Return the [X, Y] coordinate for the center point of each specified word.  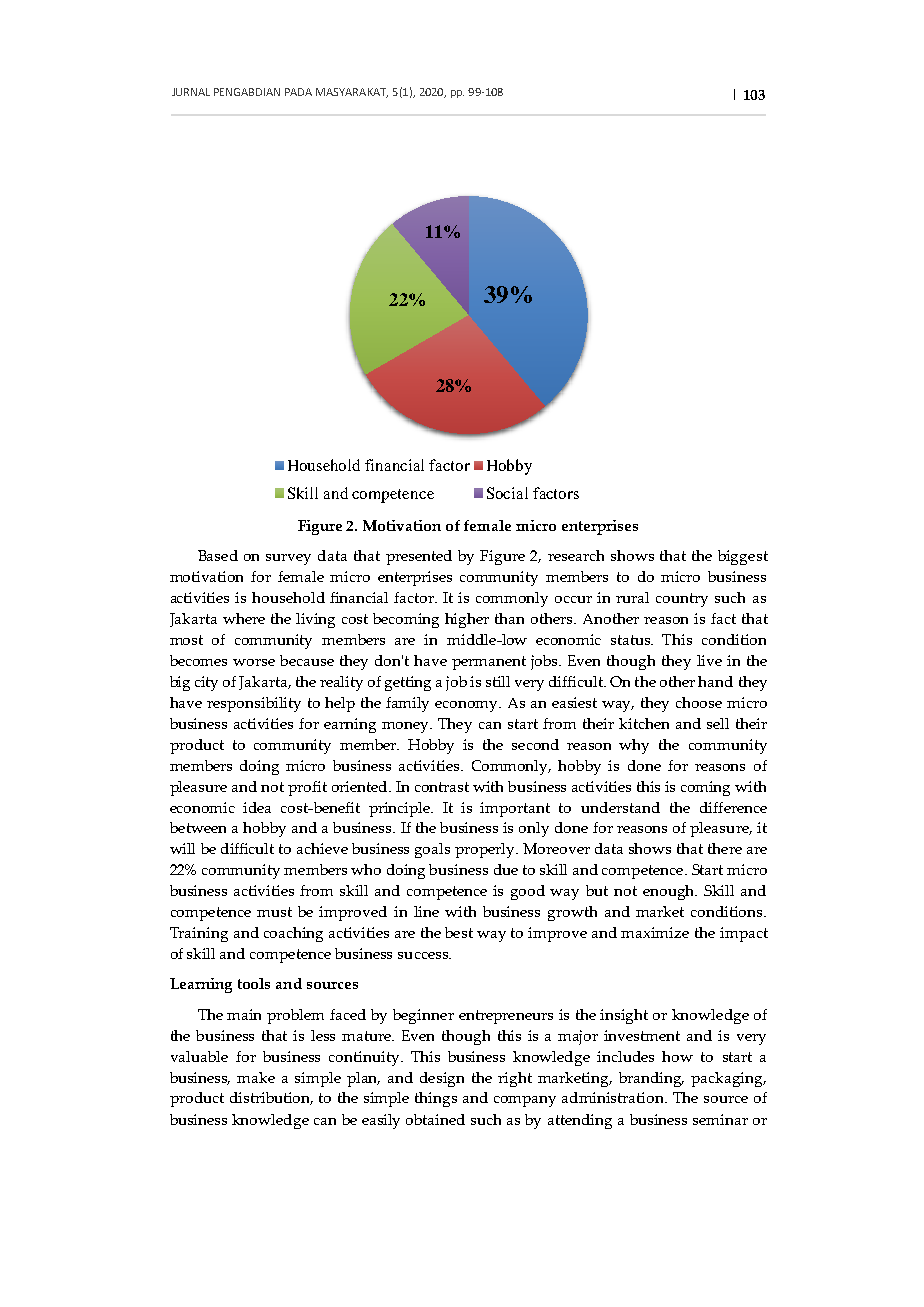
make [256, 1077]
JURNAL [191, 92]
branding [651, 1079]
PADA [298, 92]
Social [507, 493]
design [442, 1079]
